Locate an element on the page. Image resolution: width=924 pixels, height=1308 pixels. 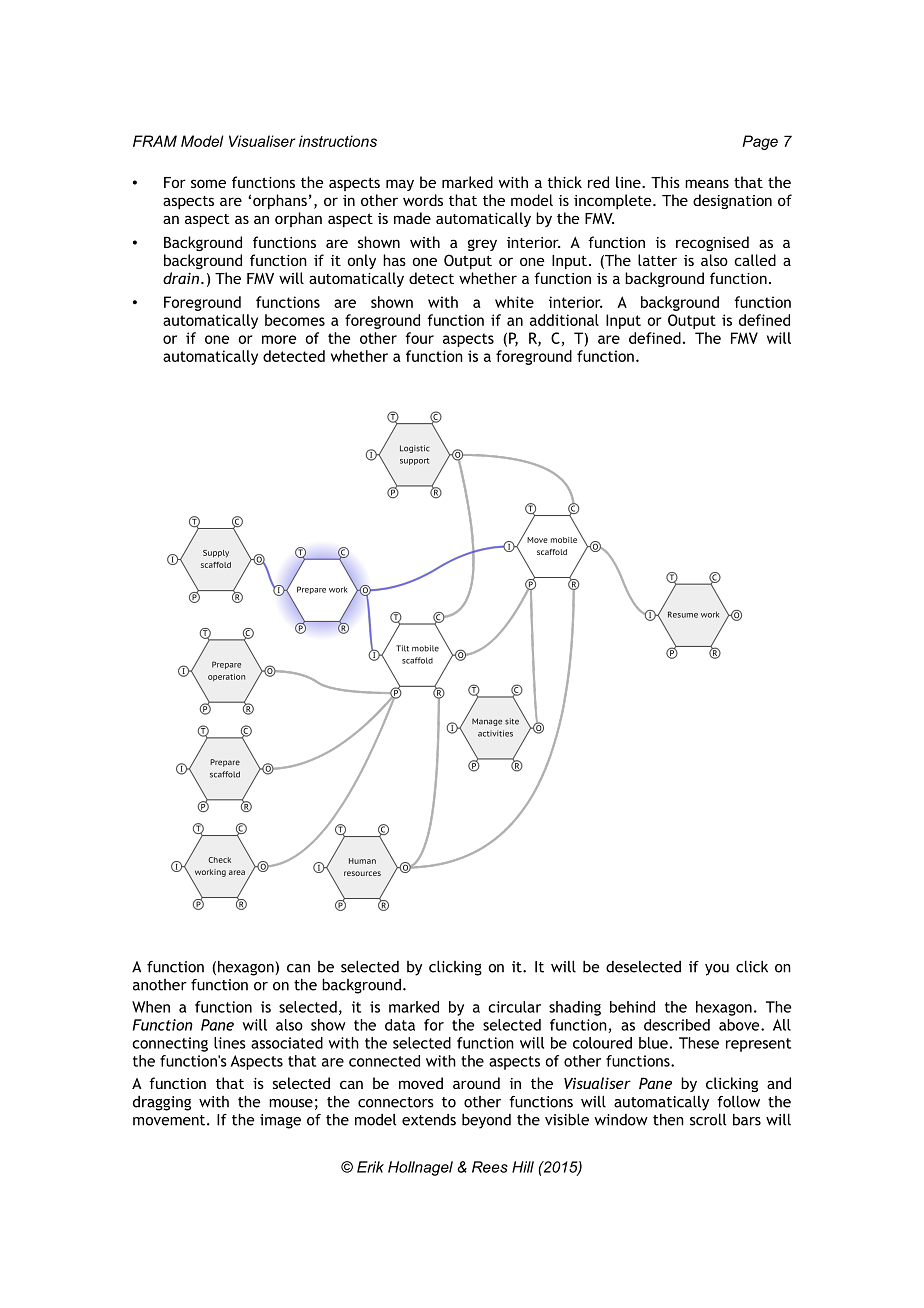
some is located at coordinates (208, 183).
